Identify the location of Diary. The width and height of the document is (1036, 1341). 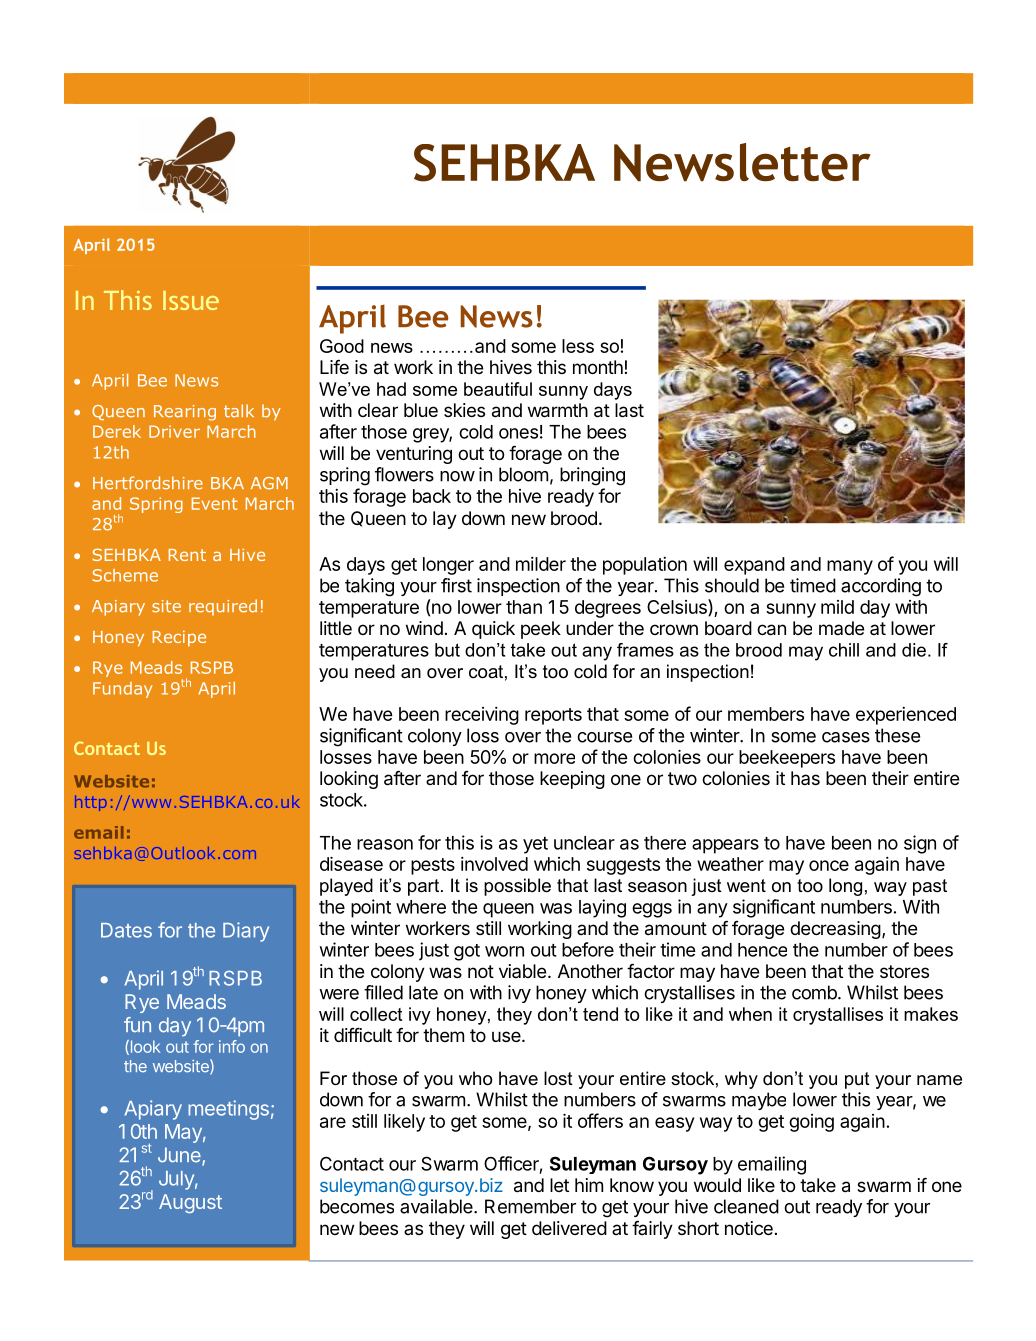
(246, 932).
